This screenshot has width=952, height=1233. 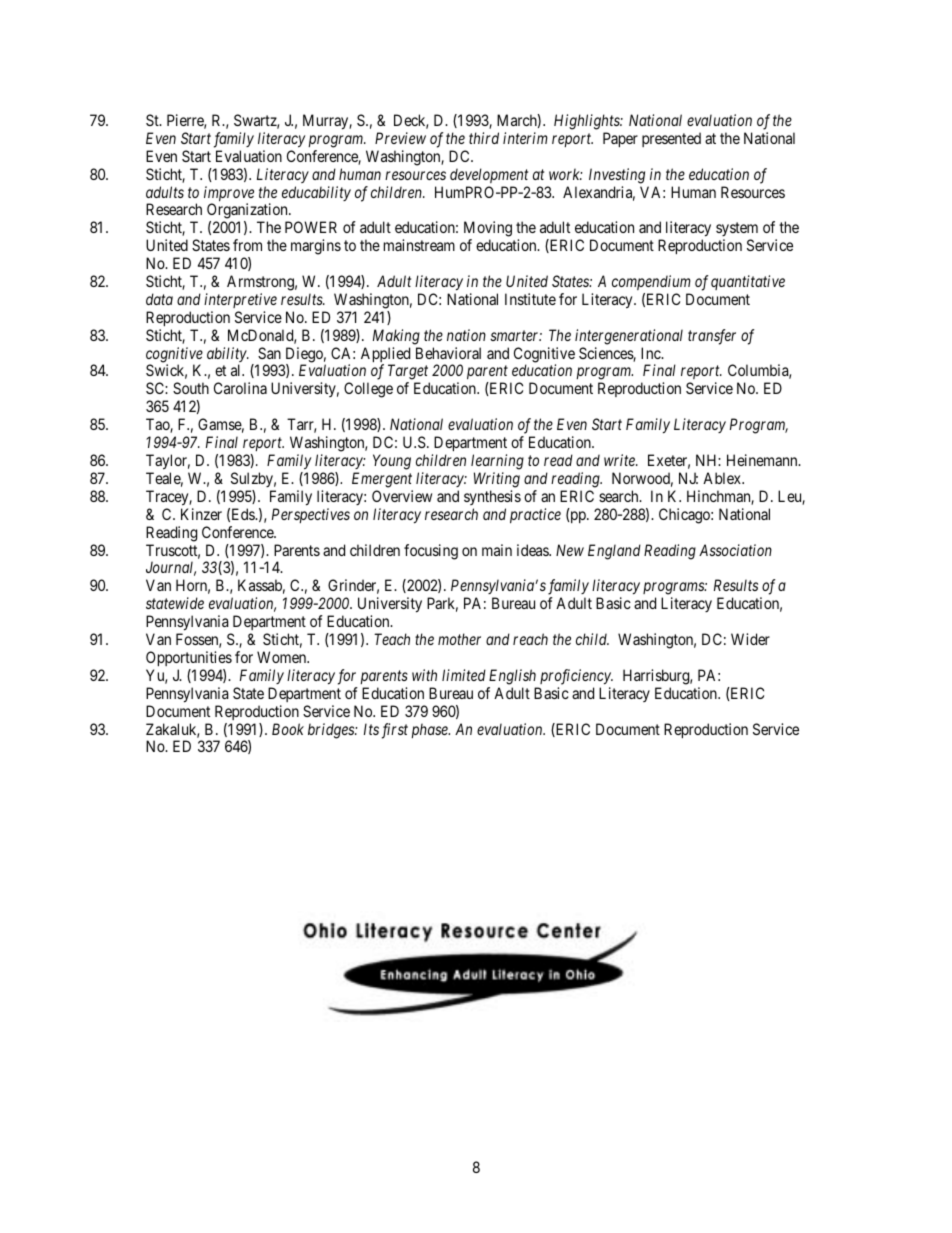 I want to click on focusing, so click(x=431, y=552).
